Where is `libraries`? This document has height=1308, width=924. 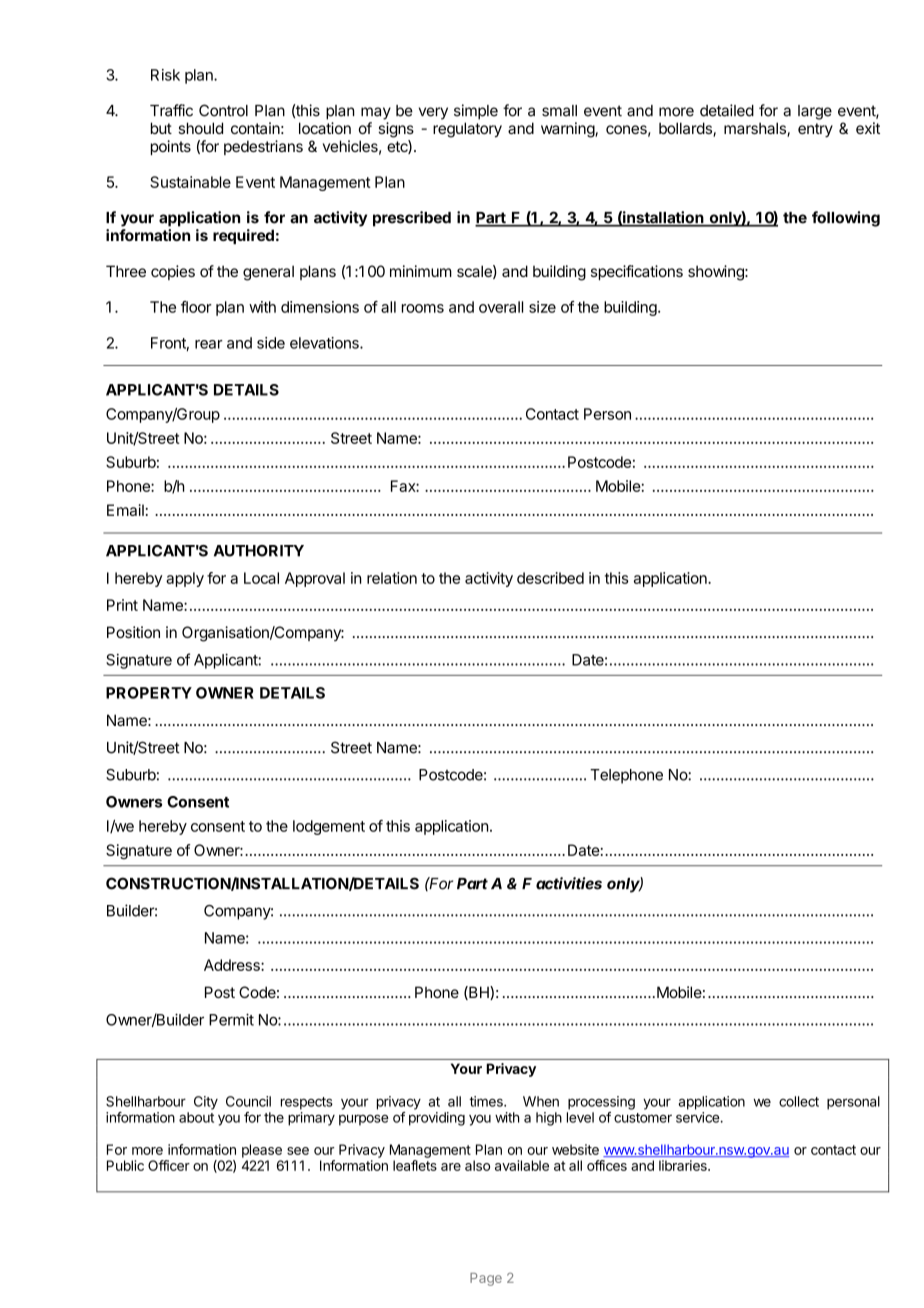
libraries is located at coordinates (684, 1165).
